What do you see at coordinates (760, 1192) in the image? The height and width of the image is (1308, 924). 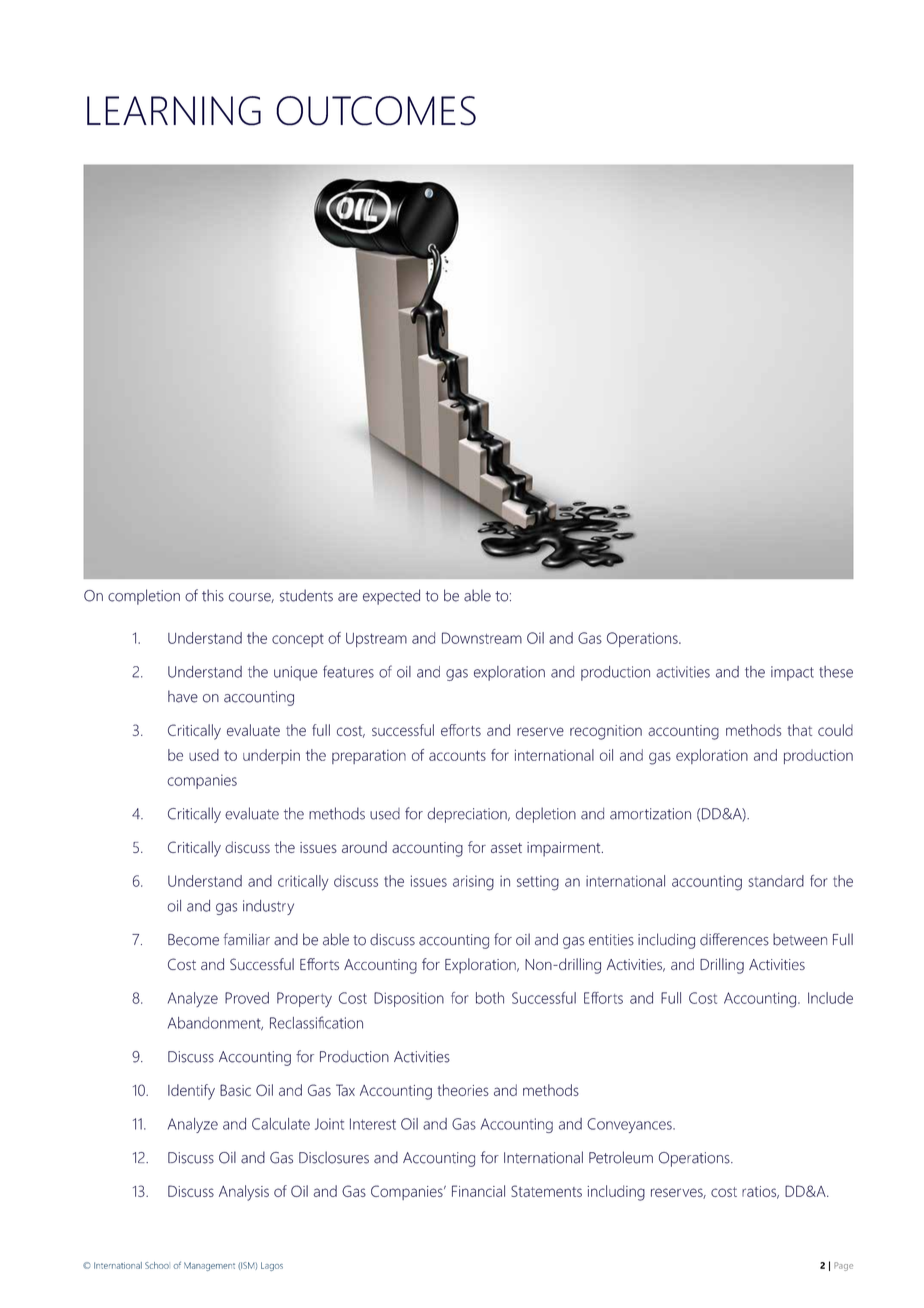 I see `ratios` at bounding box center [760, 1192].
